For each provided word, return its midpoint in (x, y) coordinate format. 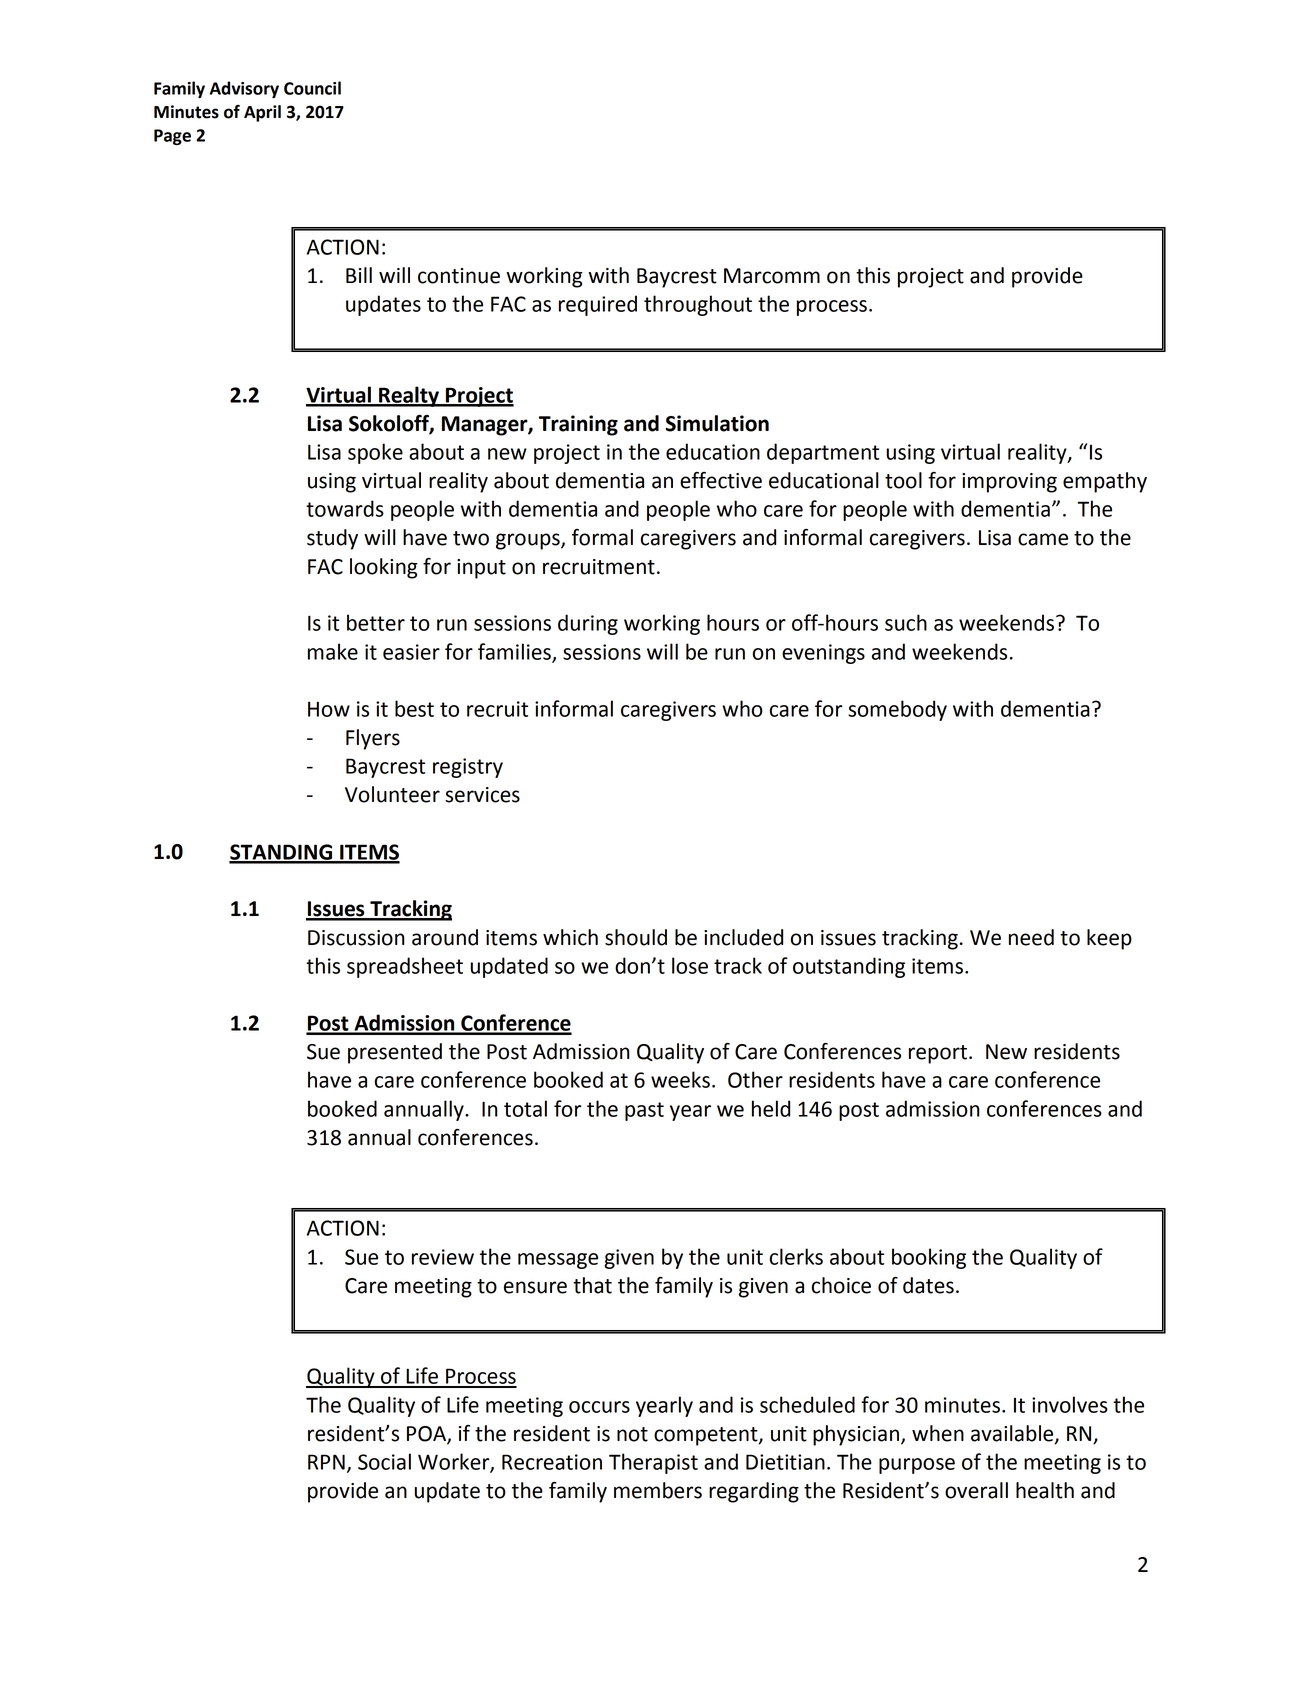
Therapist (653, 1463)
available (1013, 1434)
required (598, 305)
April (262, 113)
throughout (698, 305)
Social (384, 1461)
